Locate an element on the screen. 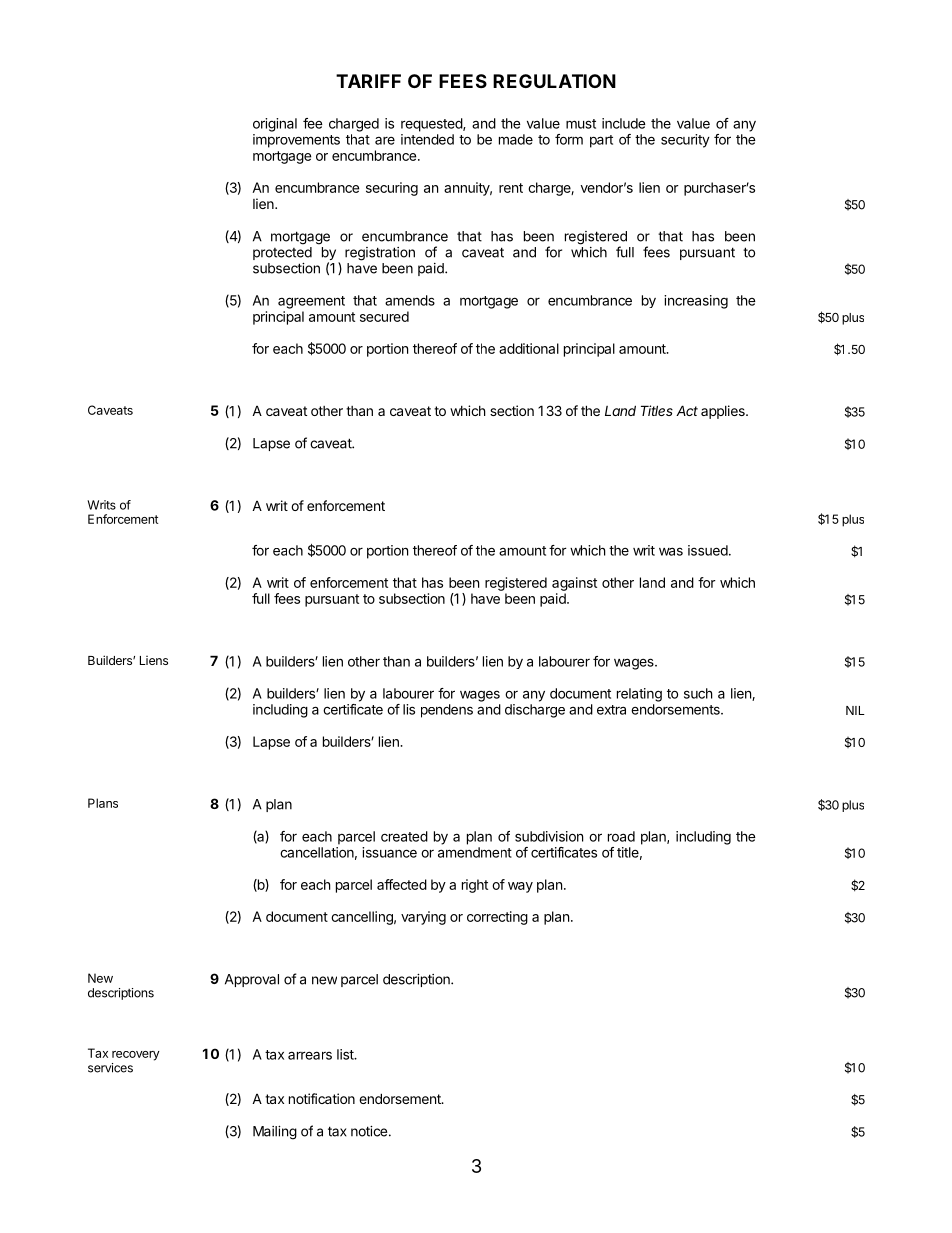 The image size is (952, 1233). such is located at coordinates (698, 693).
